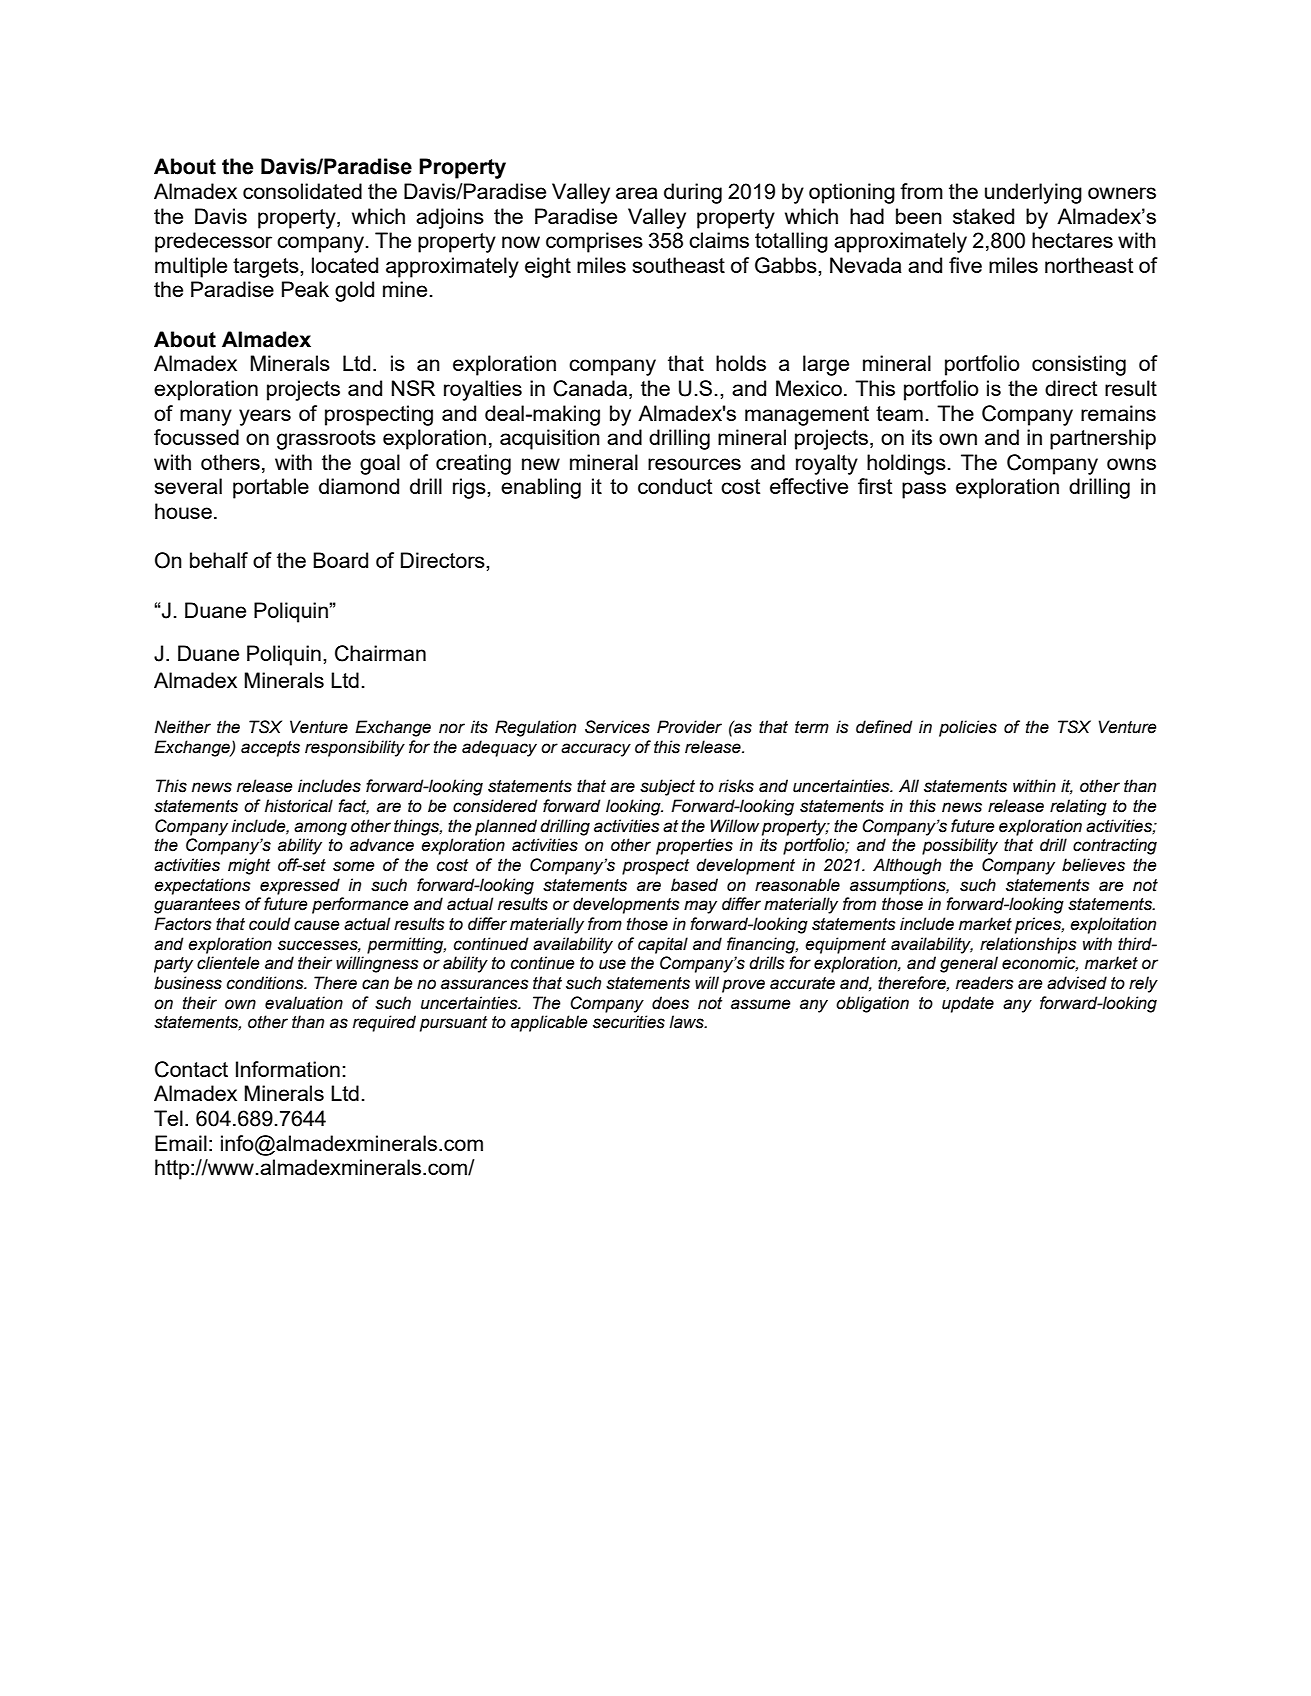 The image size is (1311, 1696). I want to click on Chairman, so click(380, 653).
